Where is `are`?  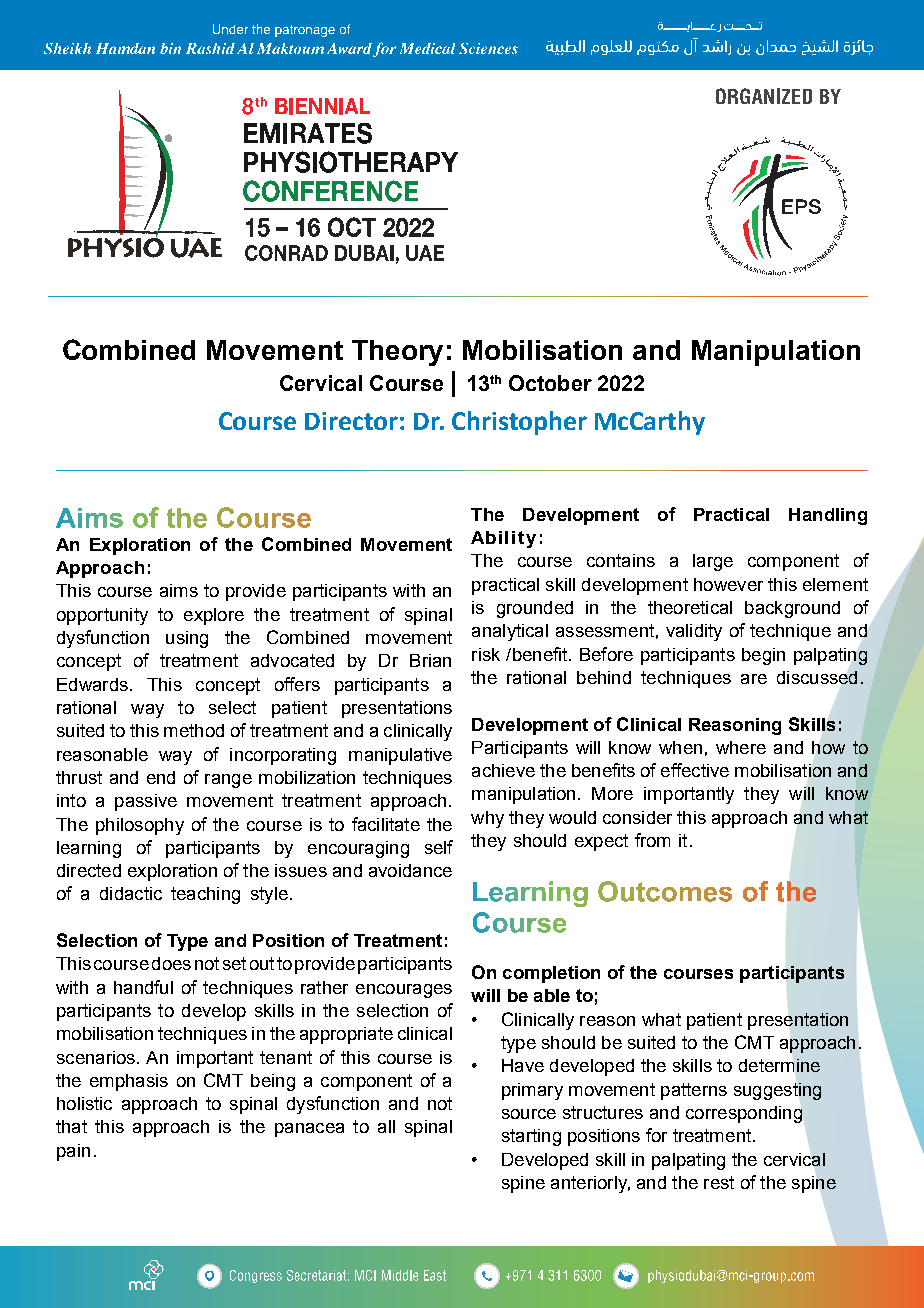
are is located at coordinates (754, 679).
